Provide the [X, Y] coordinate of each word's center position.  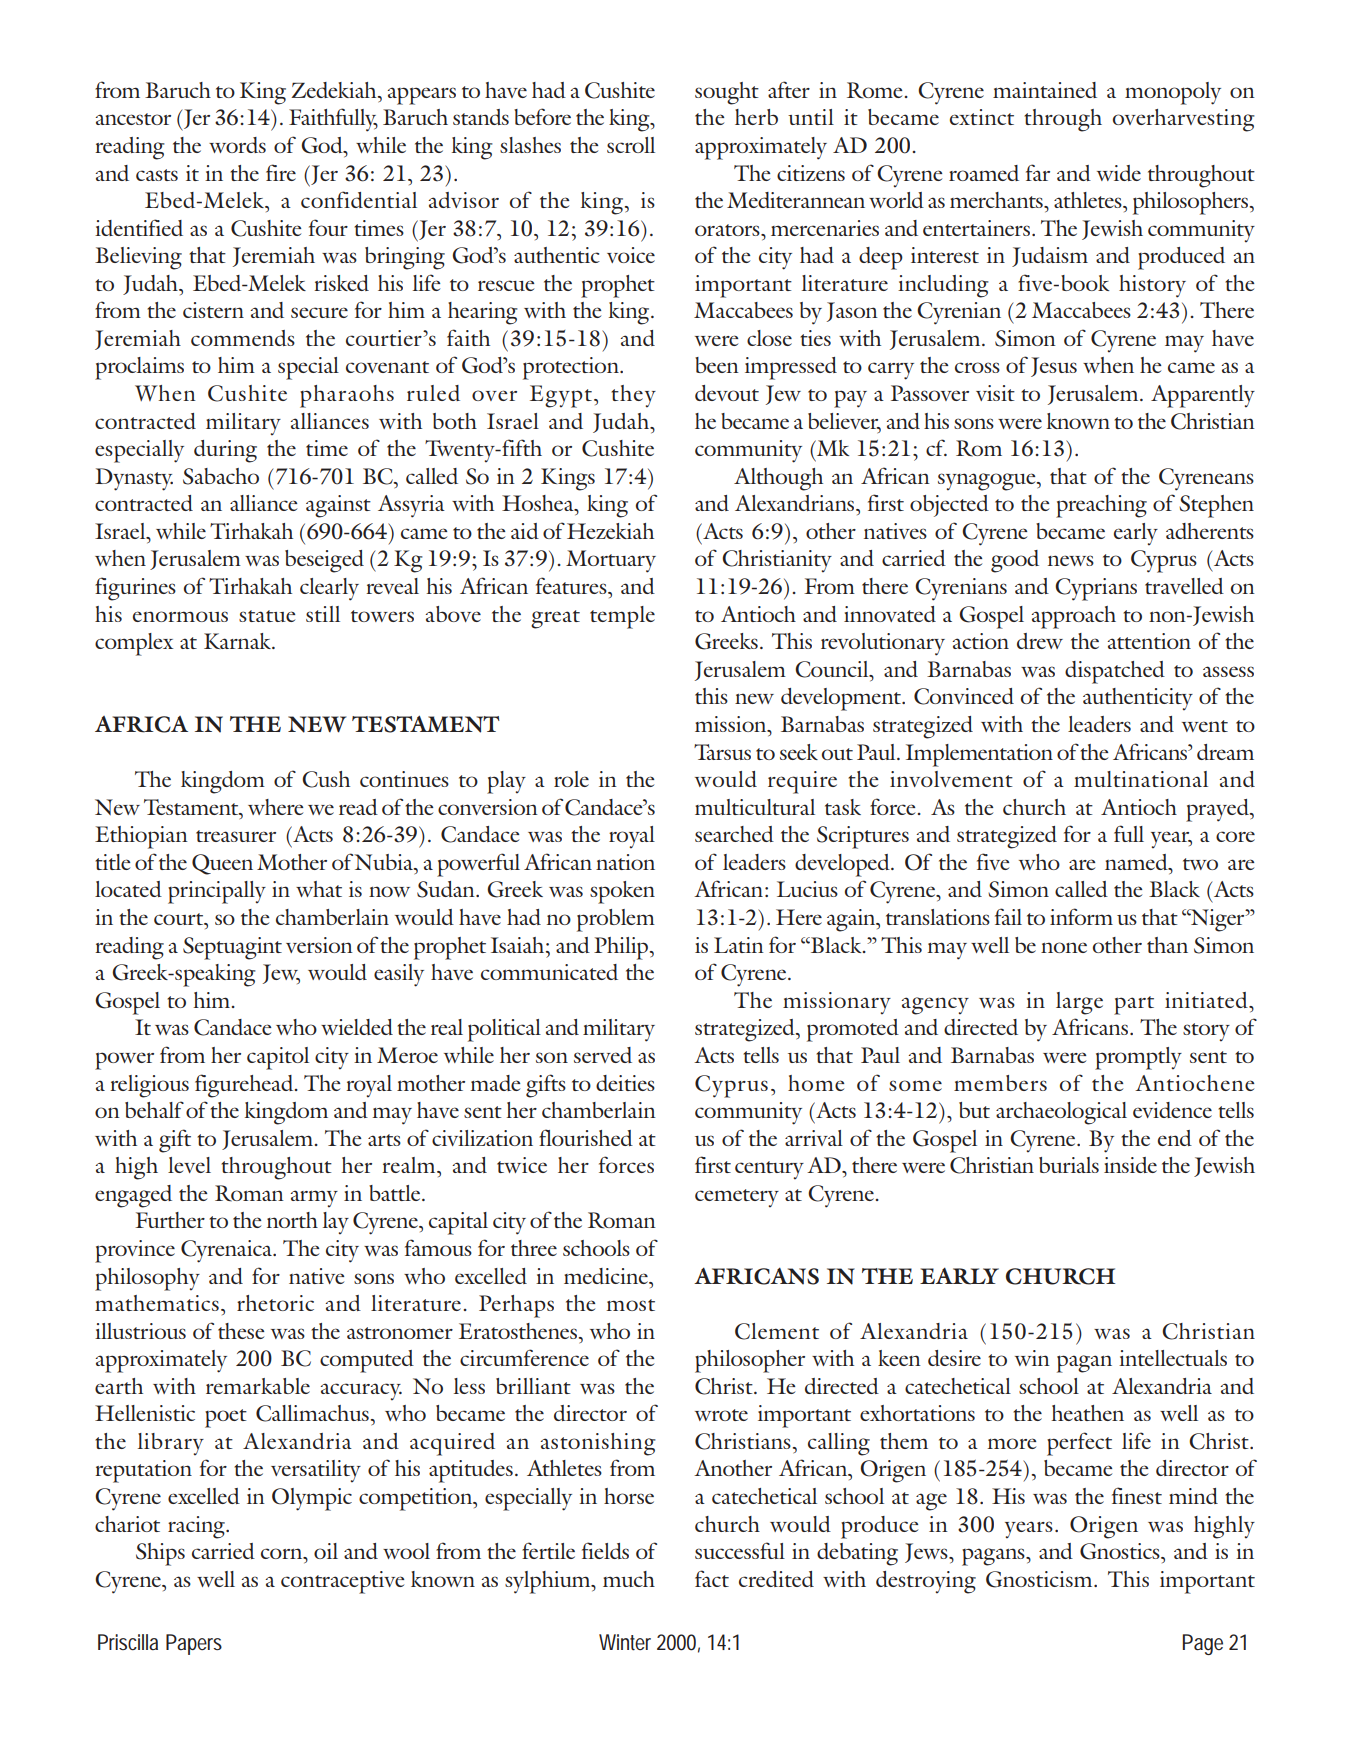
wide [1119, 173]
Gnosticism [1040, 1579]
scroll [631, 145]
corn [283, 1553]
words [237, 145]
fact [712, 1578]
